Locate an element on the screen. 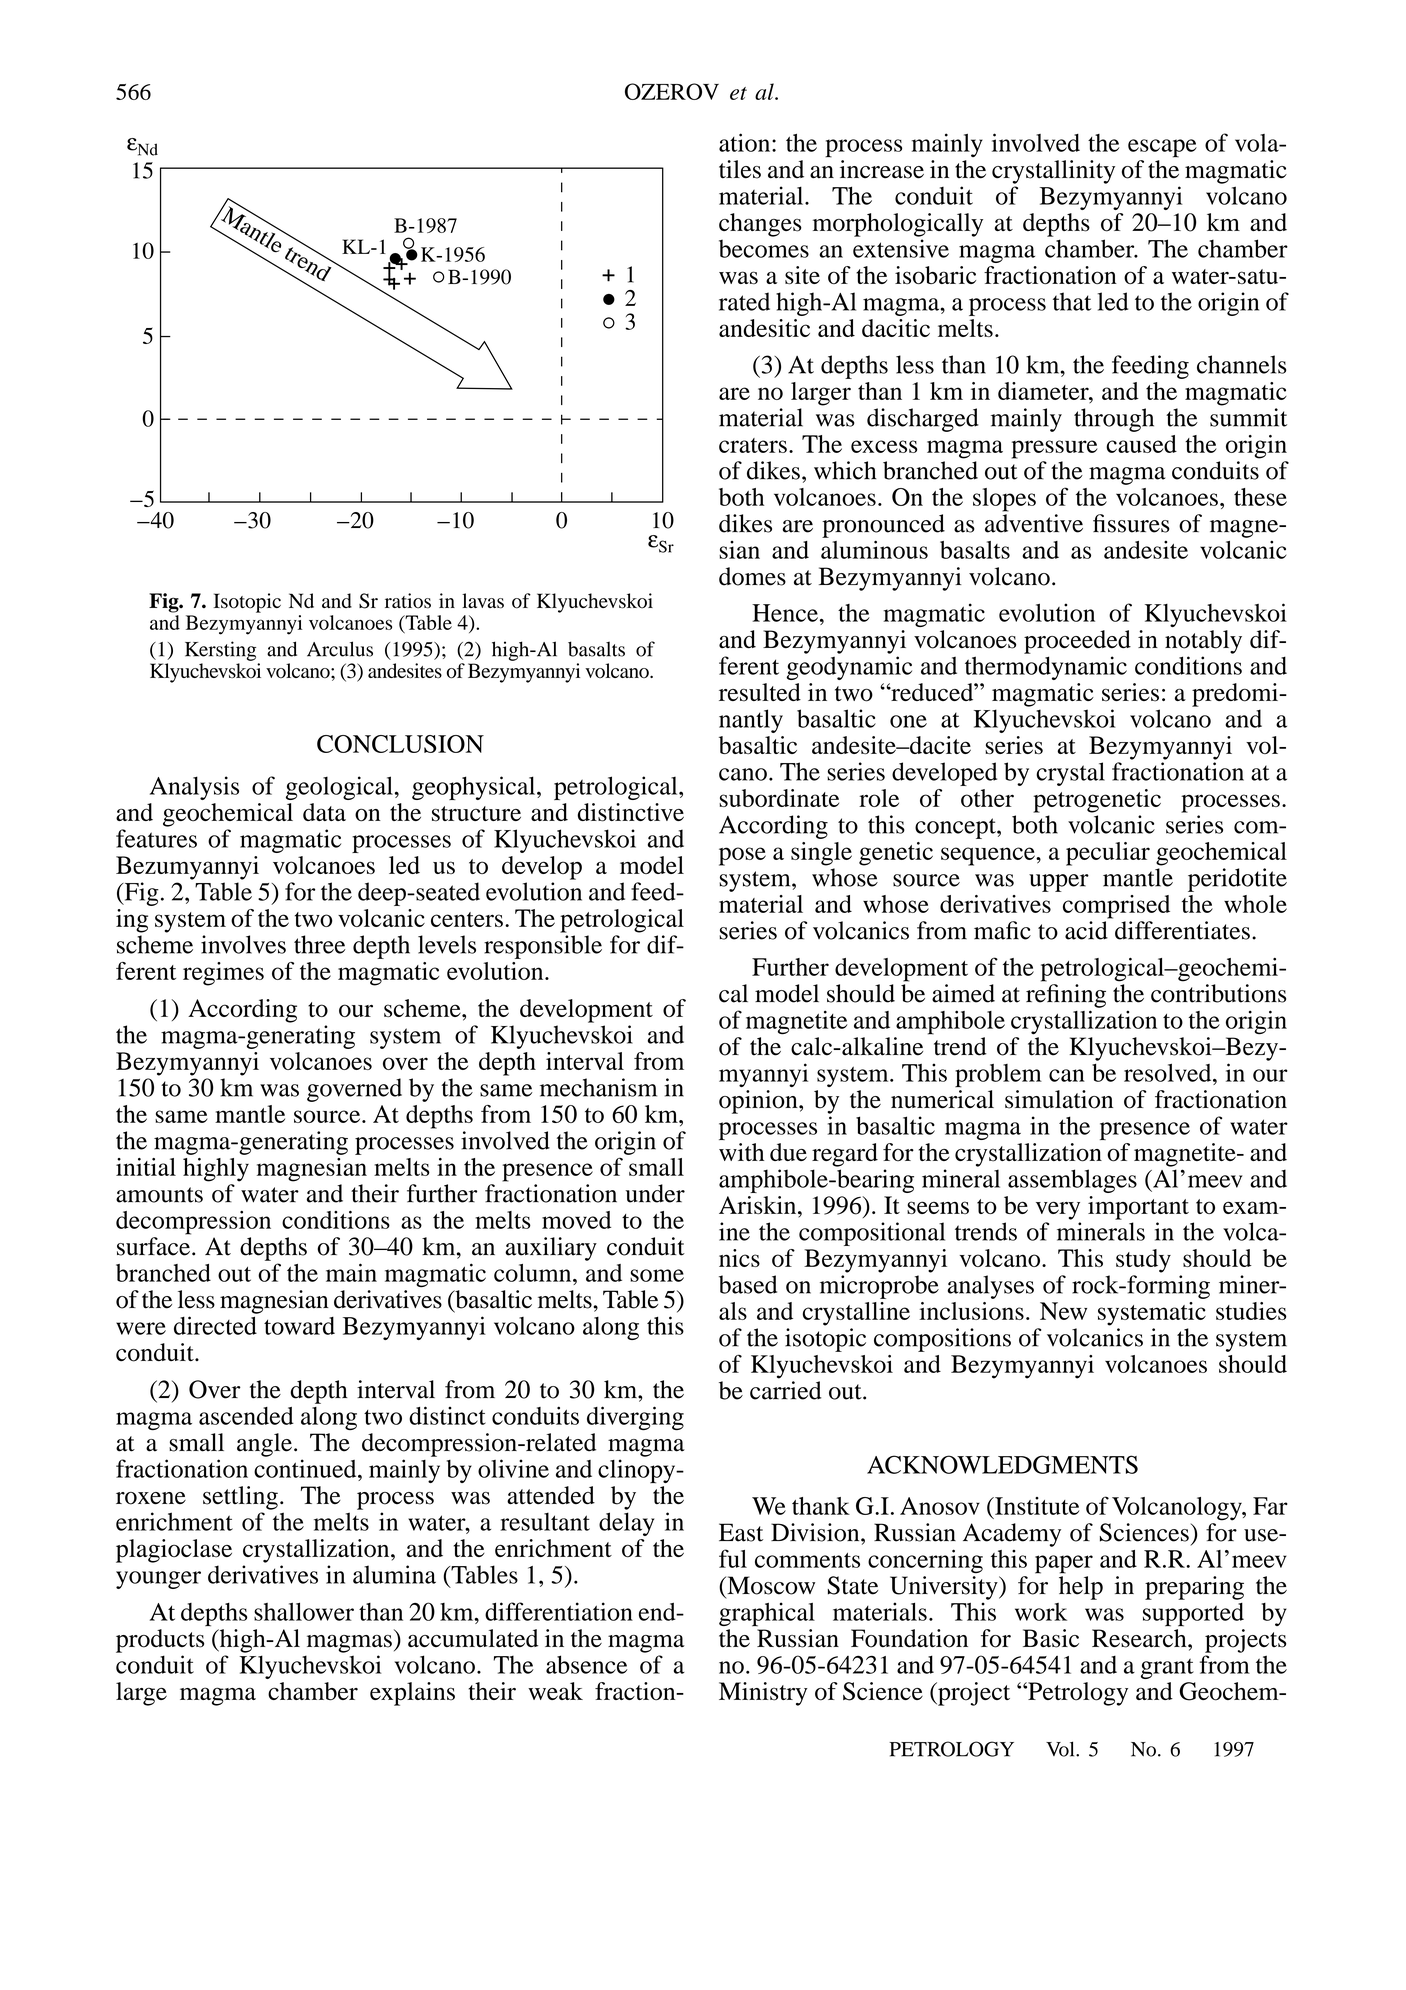 The image size is (1406, 1990). escape is located at coordinates (1162, 148).
